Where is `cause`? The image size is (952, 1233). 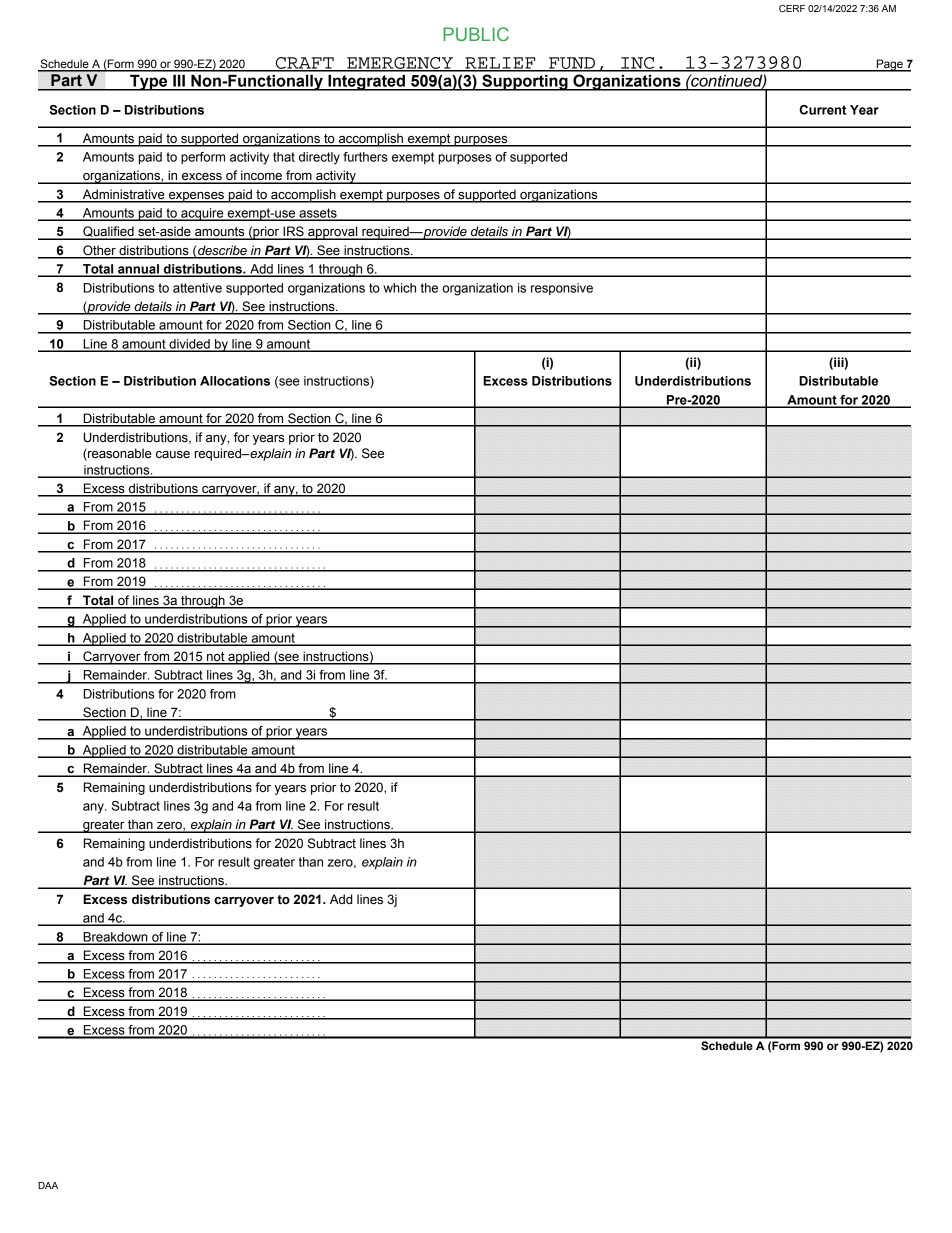 cause is located at coordinates (173, 455).
